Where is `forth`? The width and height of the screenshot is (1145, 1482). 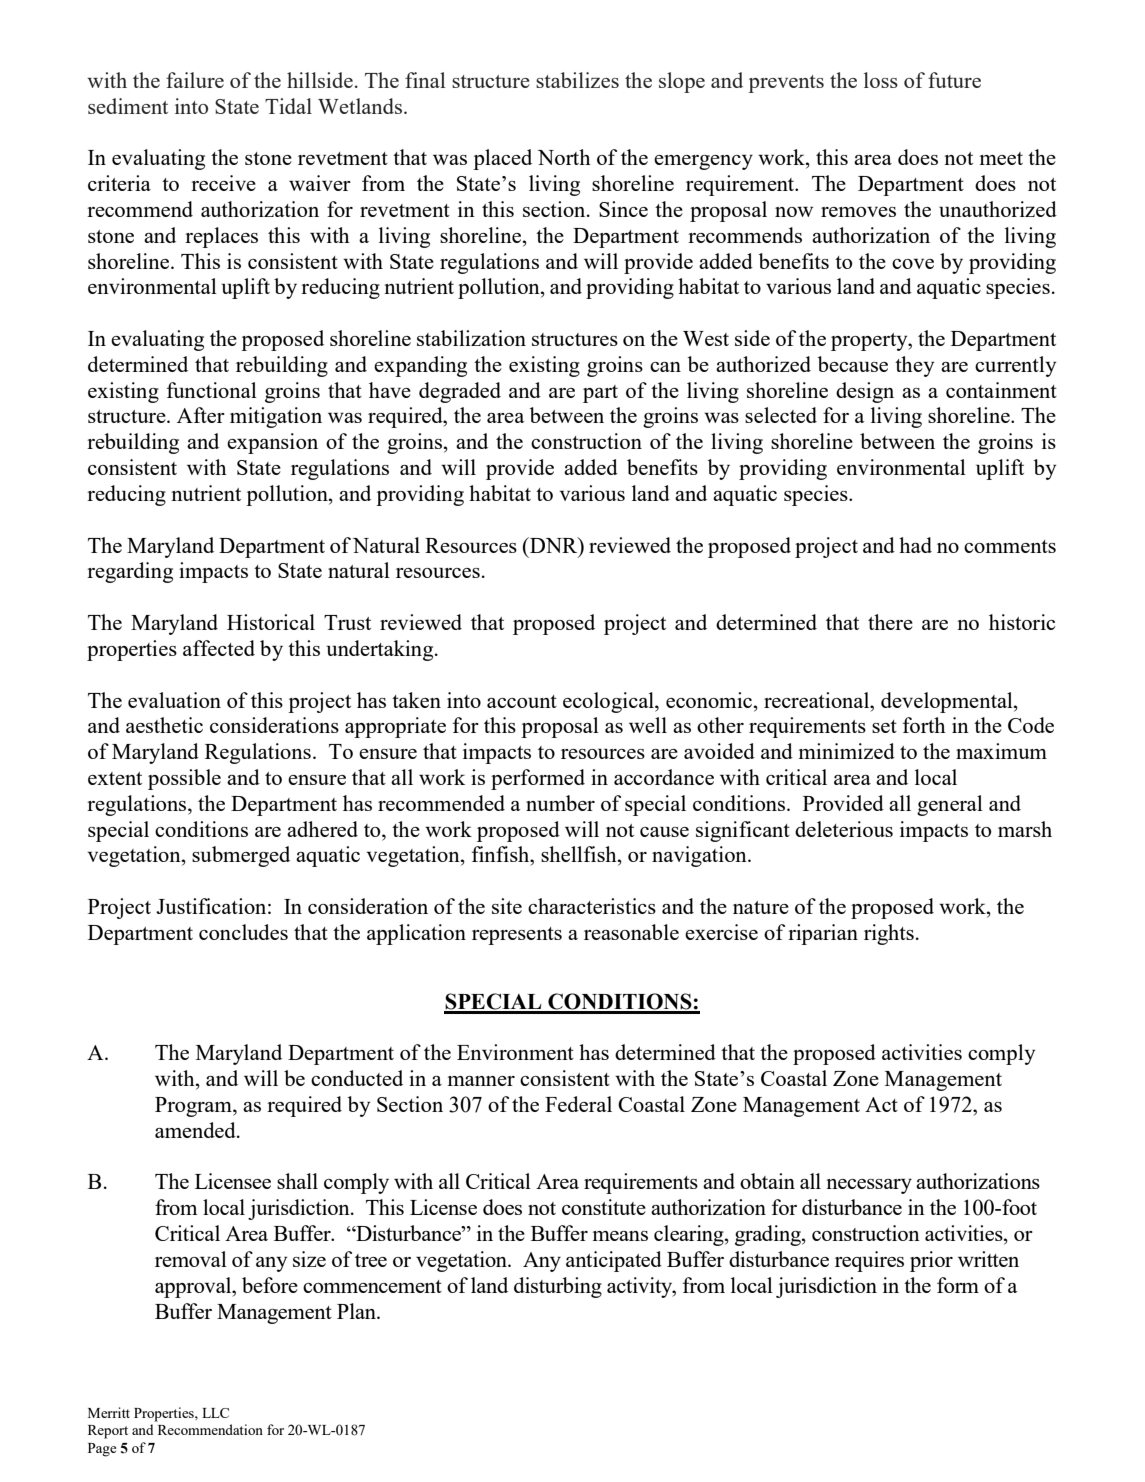
forth is located at coordinates (924, 725).
